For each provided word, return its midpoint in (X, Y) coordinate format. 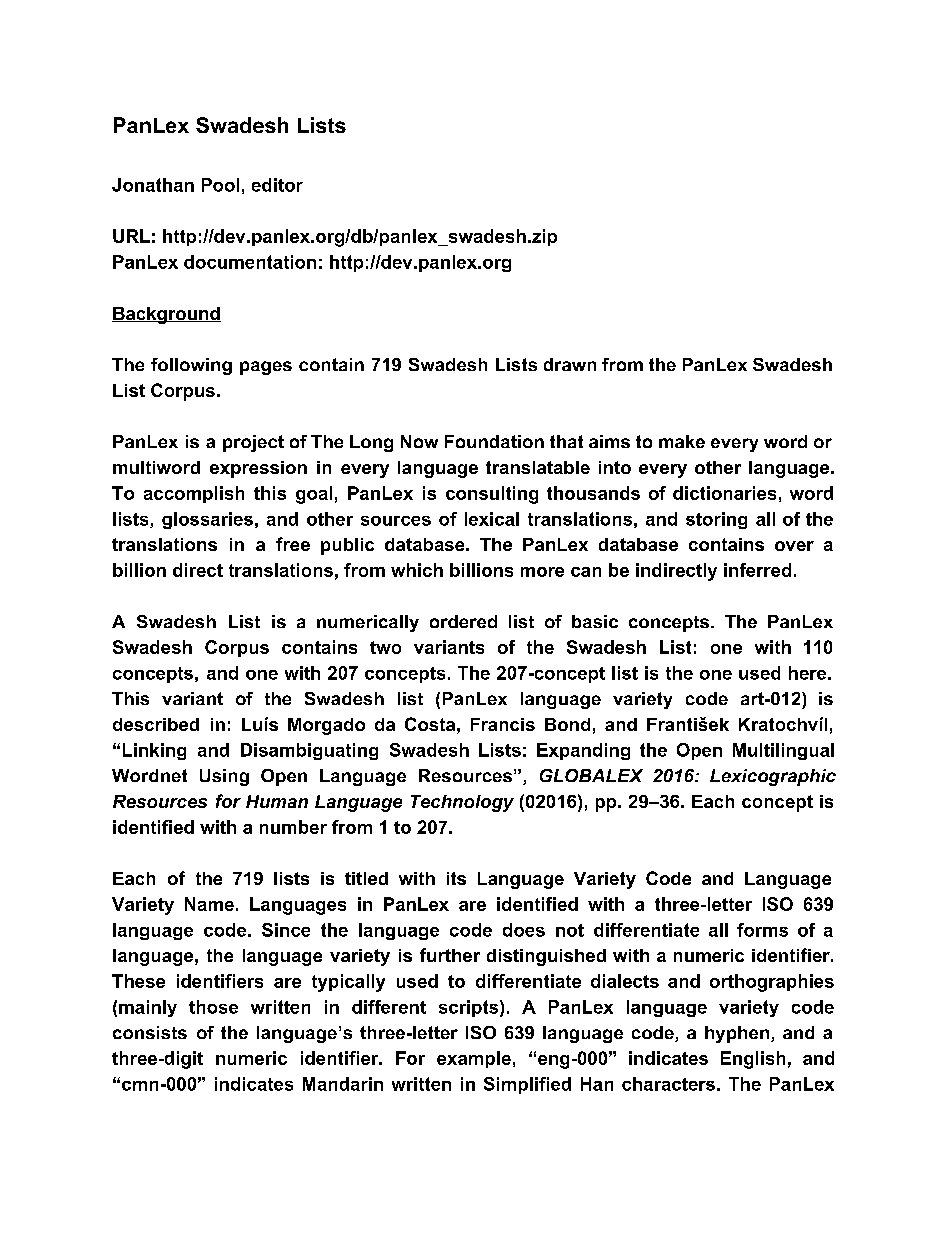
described (156, 724)
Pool (220, 185)
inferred (757, 570)
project (253, 443)
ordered (463, 621)
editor (277, 185)
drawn (570, 364)
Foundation (494, 441)
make (682, 441)
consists (150, 1032)
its (456, 878)
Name (209, 904)
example (474, 1059)
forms (762, 930)
